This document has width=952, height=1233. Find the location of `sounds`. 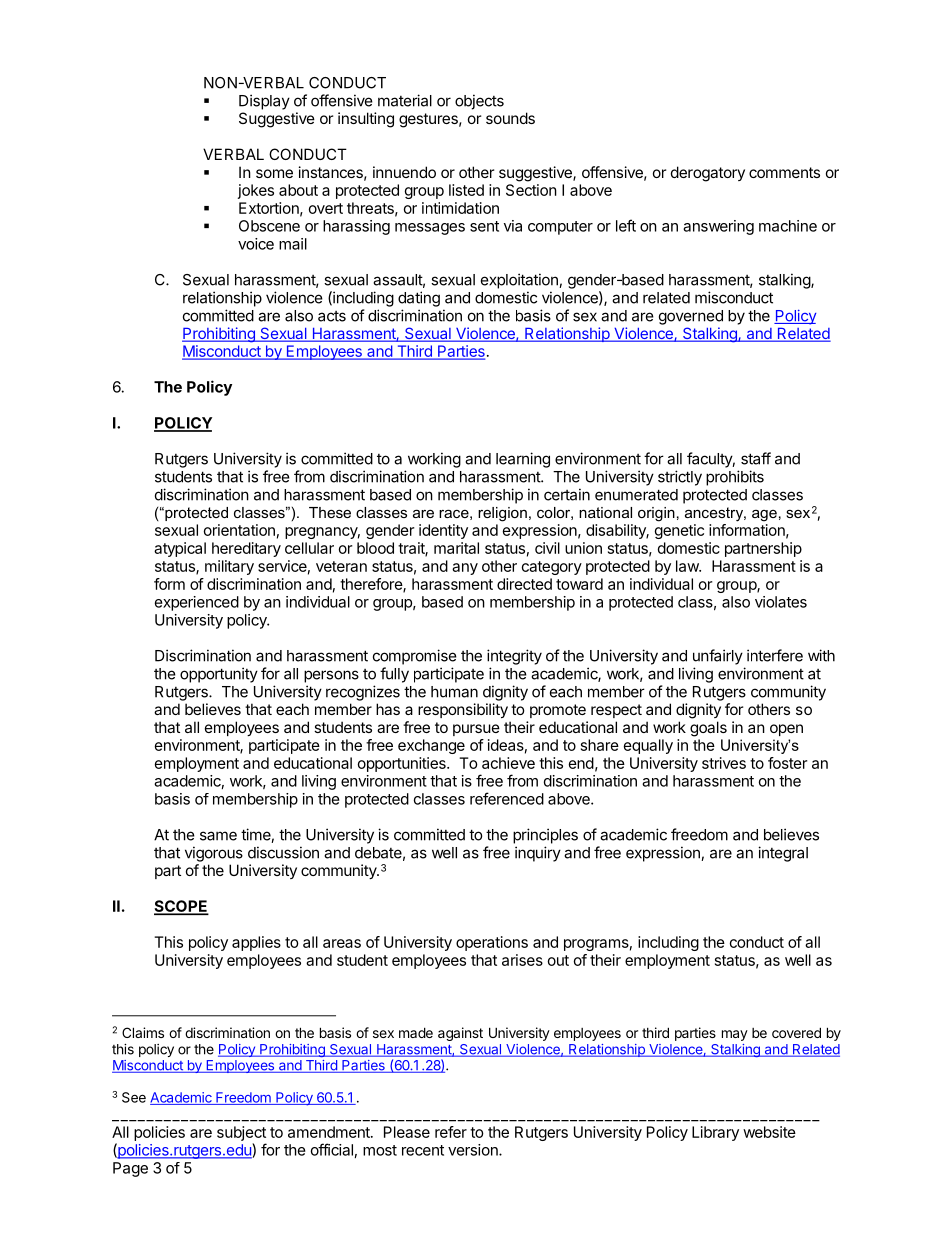

sounds is located at coordinates (510, 118).
